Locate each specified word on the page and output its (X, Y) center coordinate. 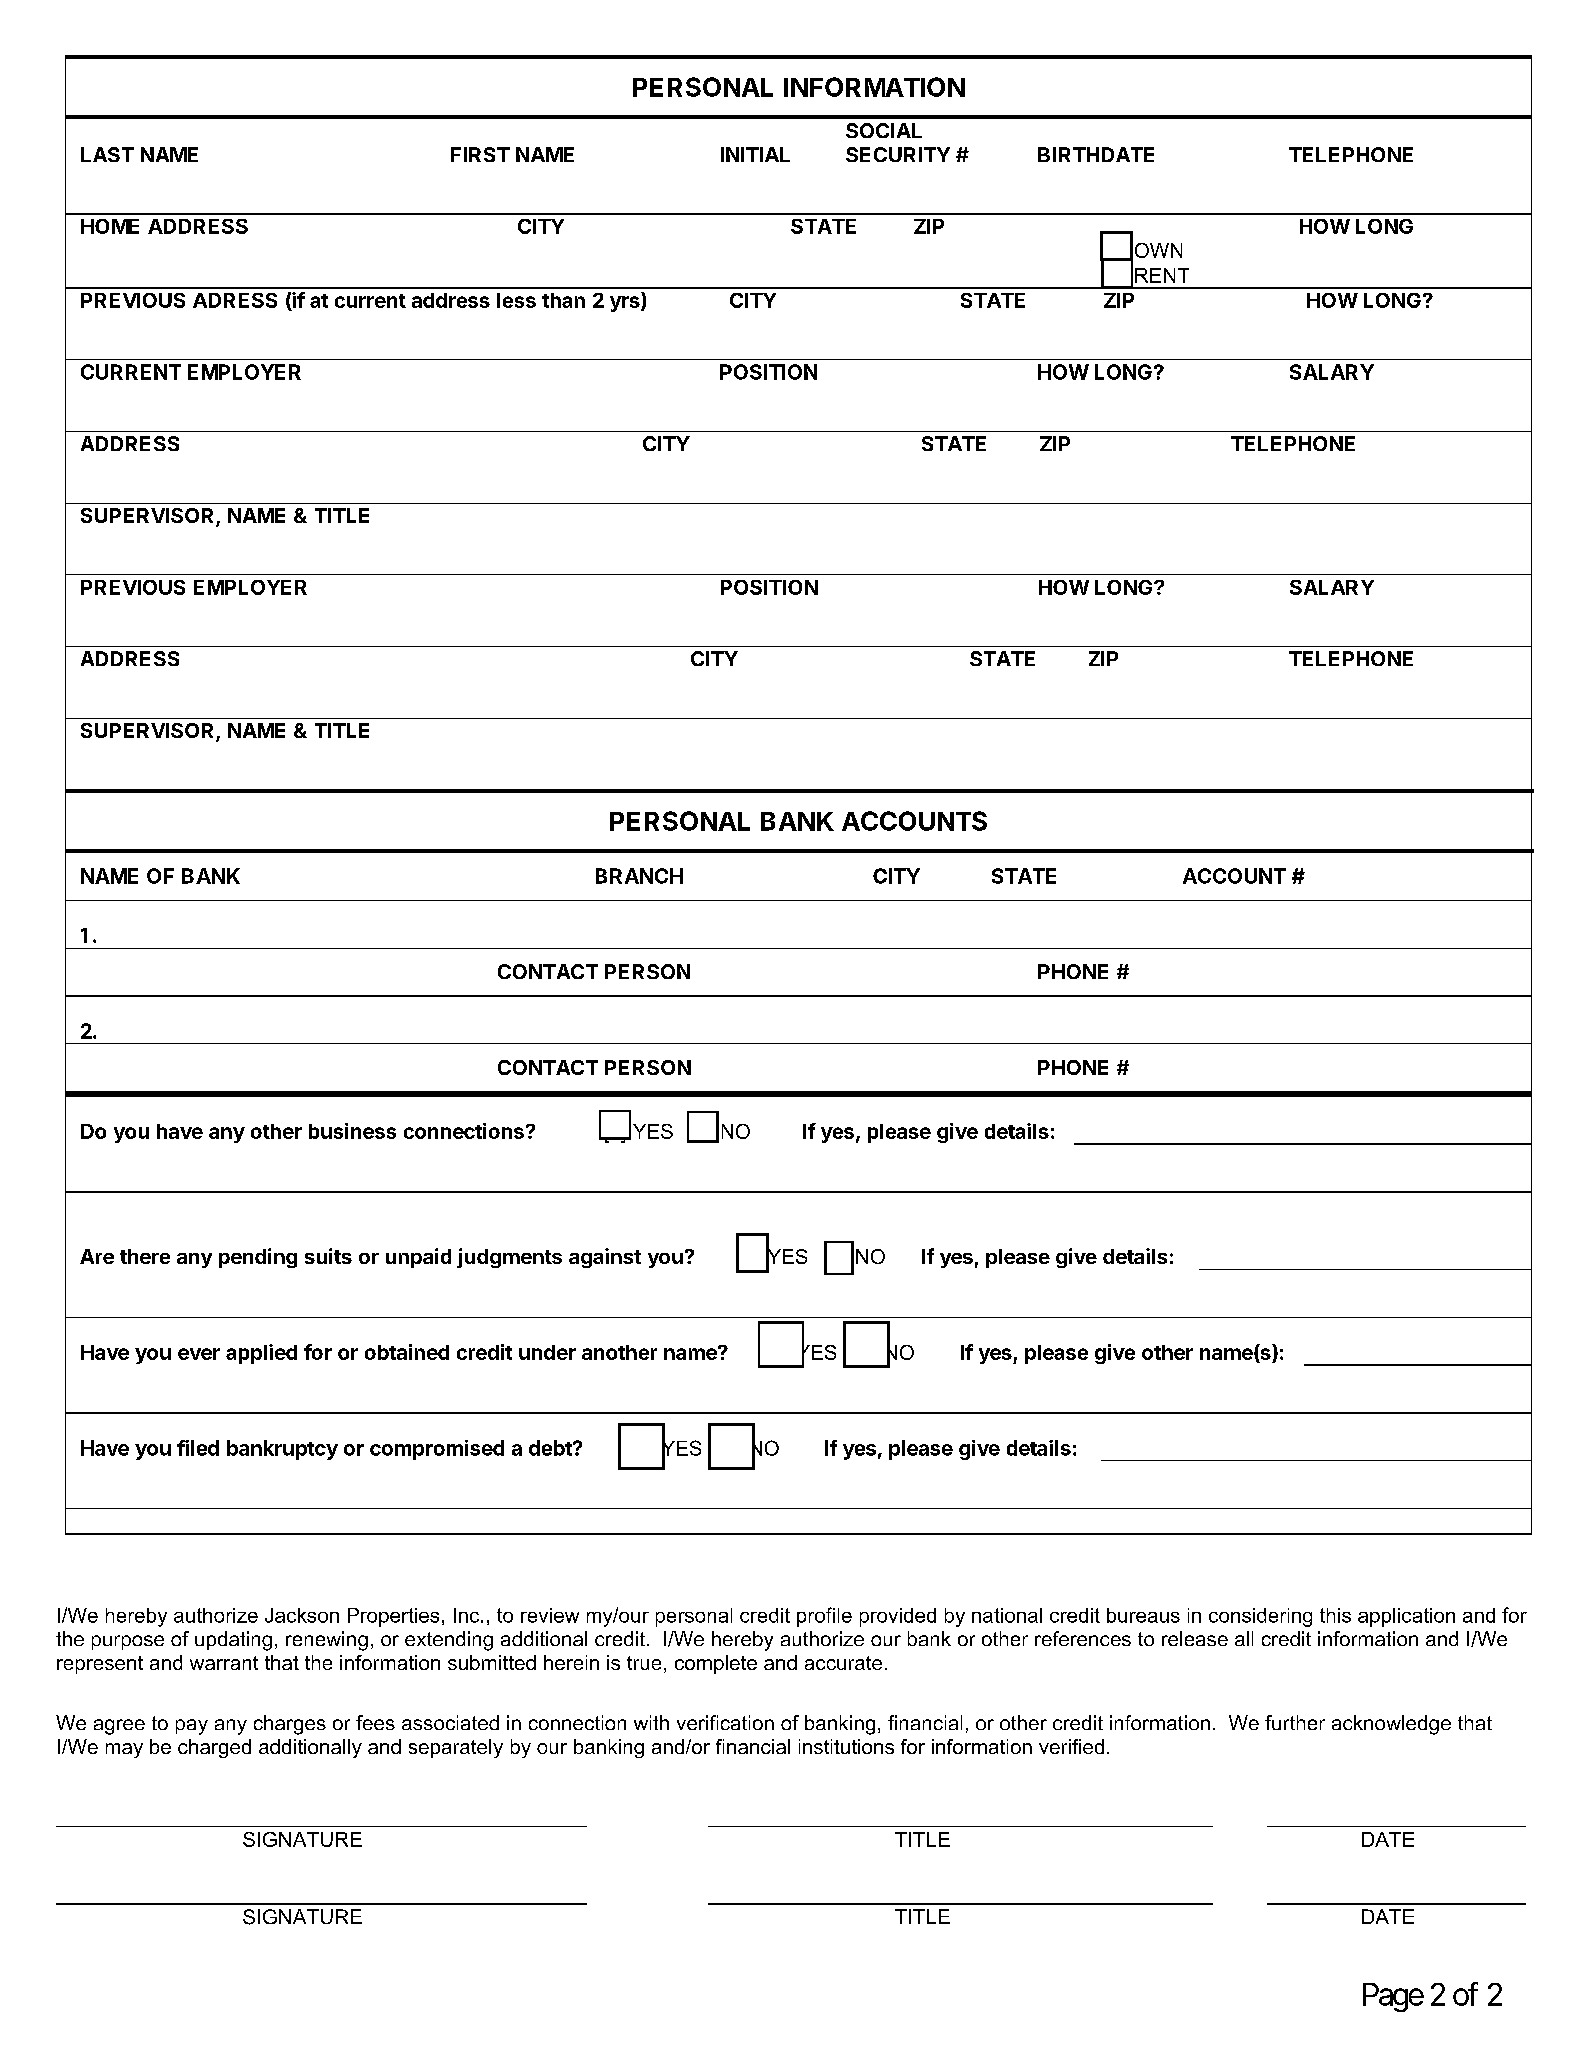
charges (290, 1725)
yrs (626, 304)
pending (258, 1258)
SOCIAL (884, 130)
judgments (509, 1258)
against (605, 1258)
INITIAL (755, 154)
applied (261, 1354)
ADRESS (235, 300)
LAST (107, 154)
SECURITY (898, 154)
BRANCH (639, 876)
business (352, 1131)
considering (1260, 1617)
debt (551, 1448)
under (547, 1352)
